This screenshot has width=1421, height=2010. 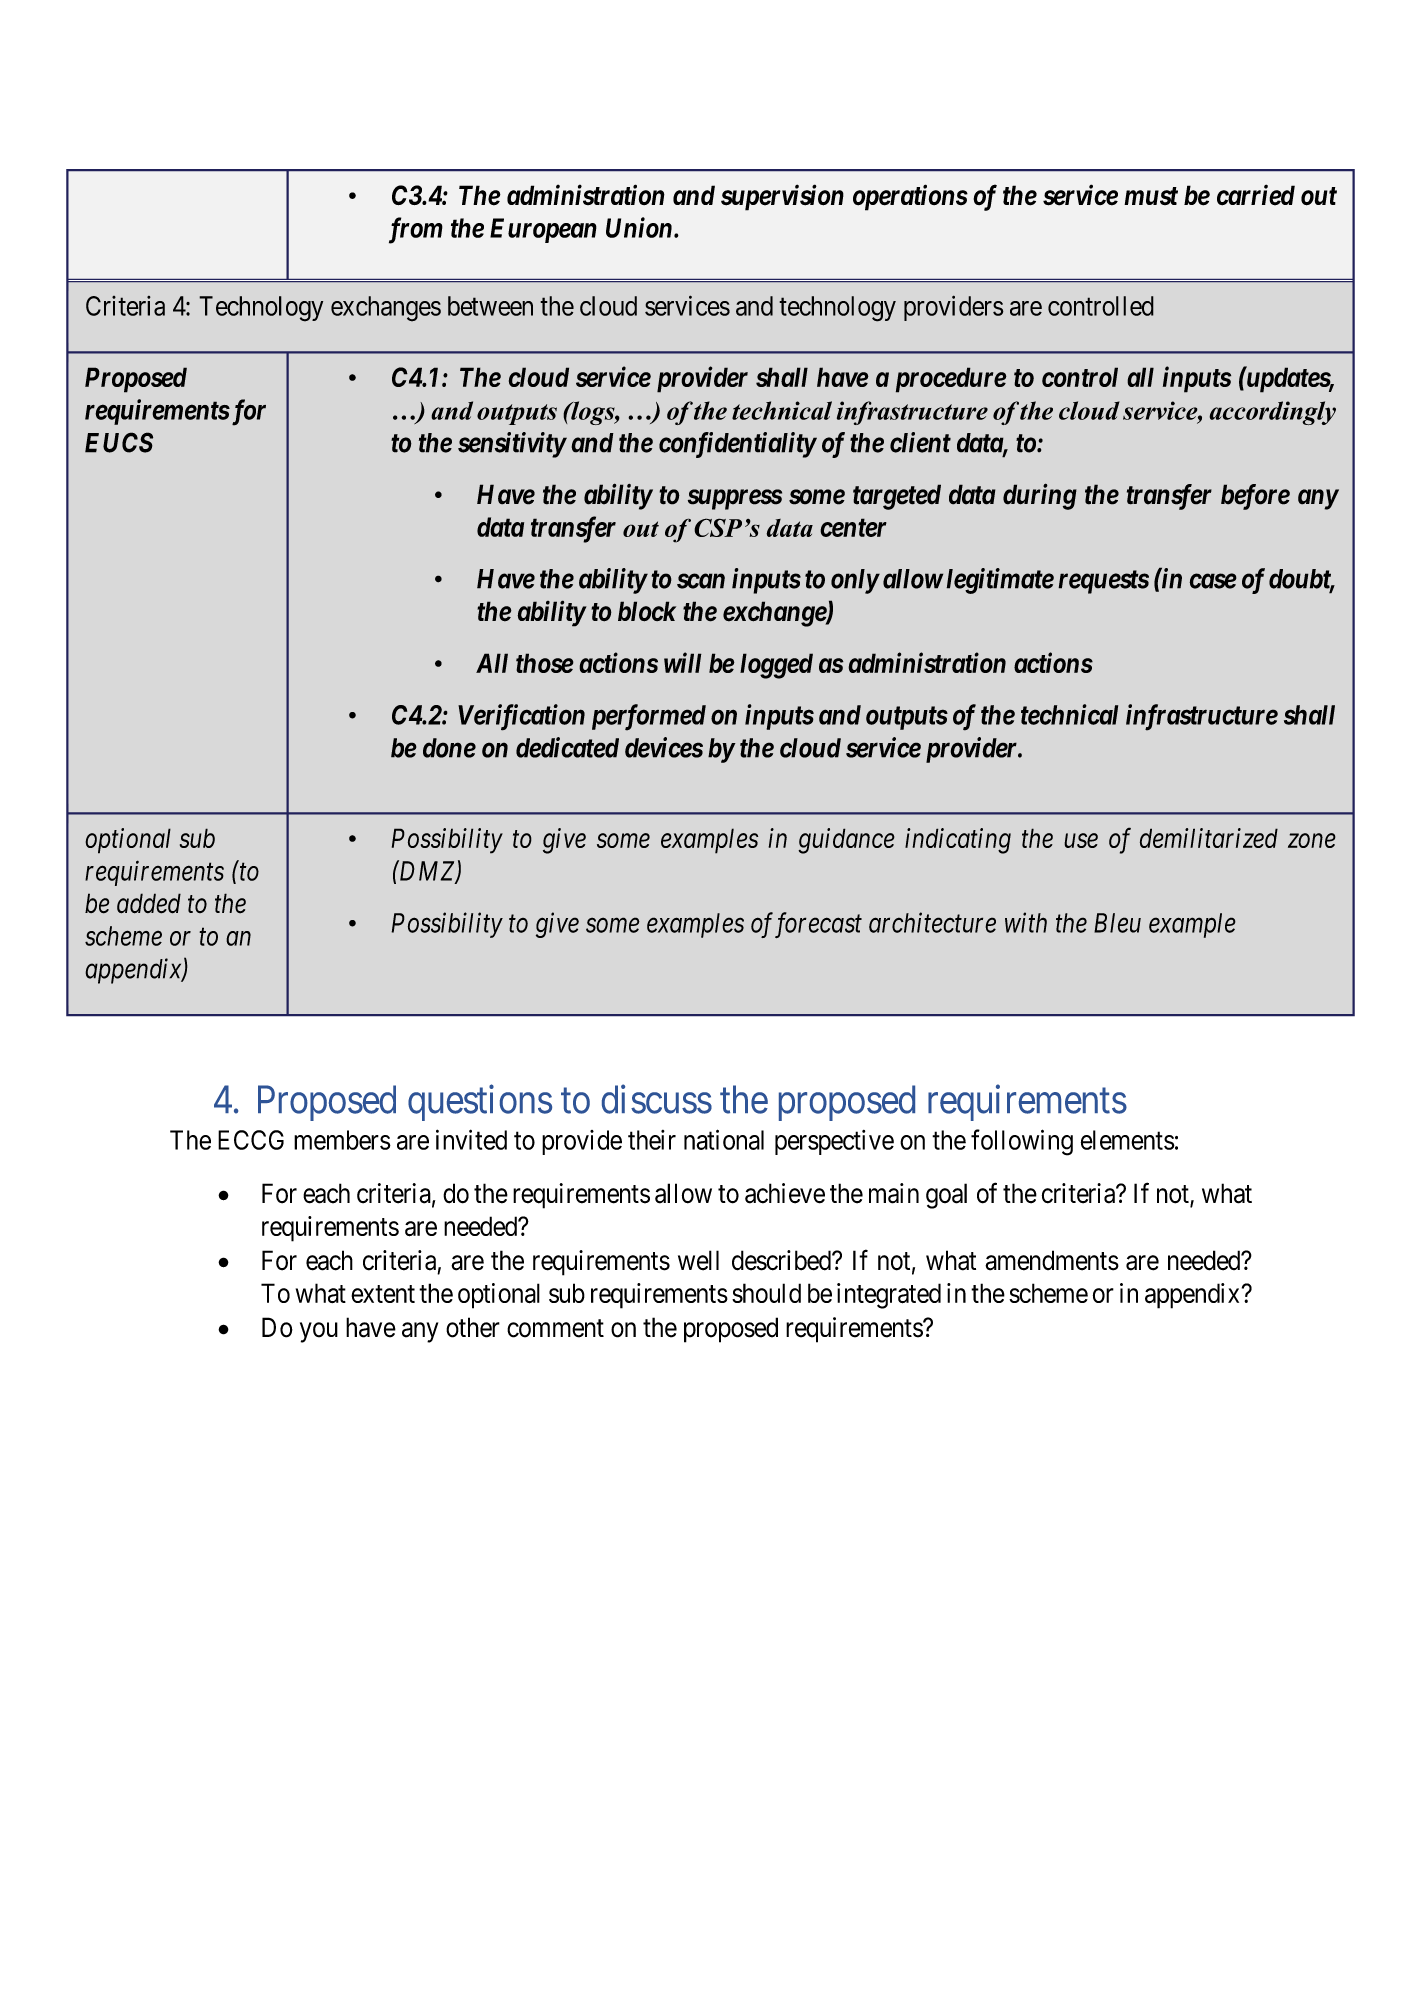 I want to click on supervision, so click(x=782, y=197).
